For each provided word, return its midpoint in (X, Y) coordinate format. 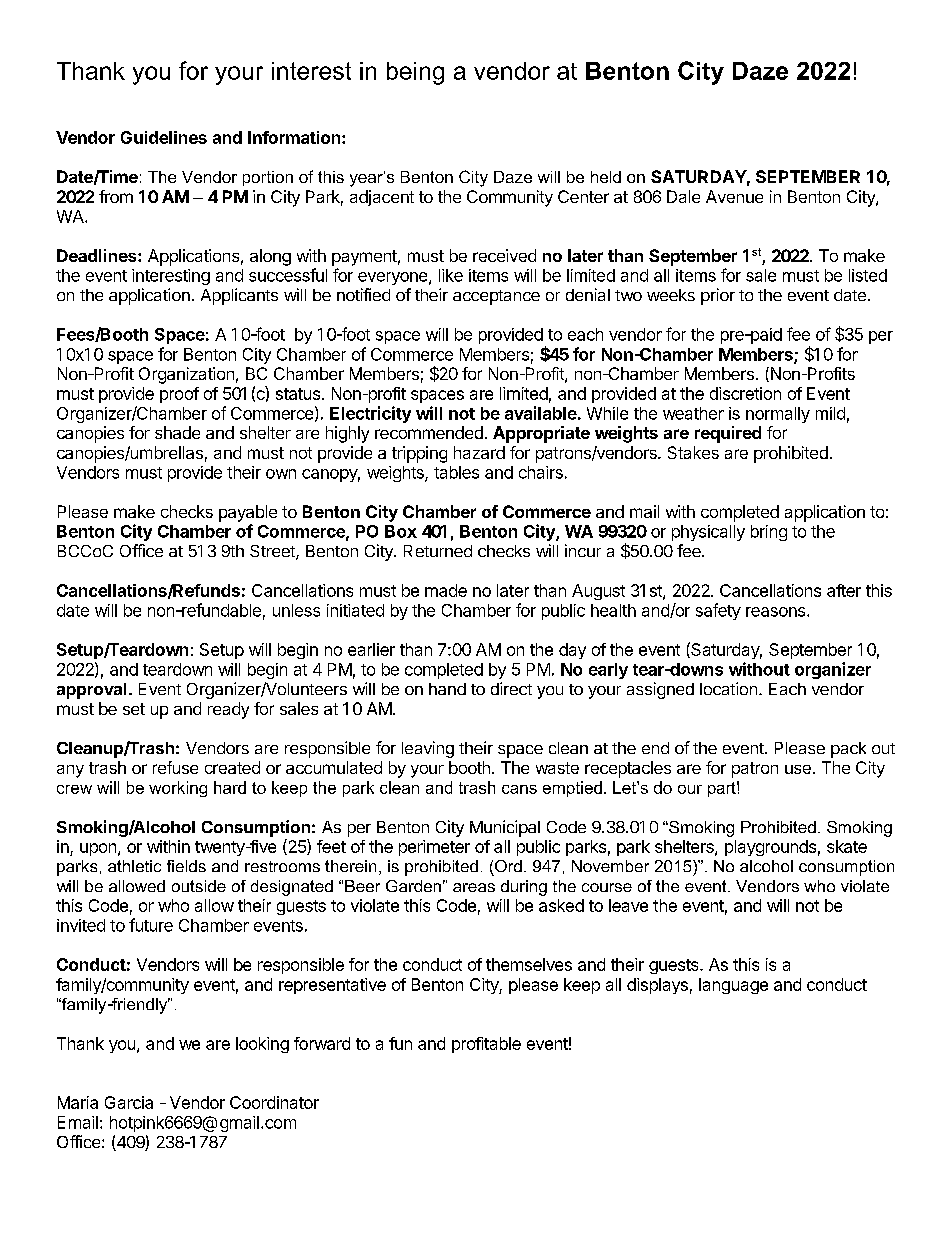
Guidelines (164, 137)
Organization (186, 375)
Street (273, 552)
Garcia (129, 1102)
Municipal (505, 828)
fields (186, 866)
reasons (777, 612)
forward (322, 1043)
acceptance (496, 297)
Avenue (734, 196)
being (415, 73)
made (446, 590)
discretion (745, 393)
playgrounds (770, 848)
